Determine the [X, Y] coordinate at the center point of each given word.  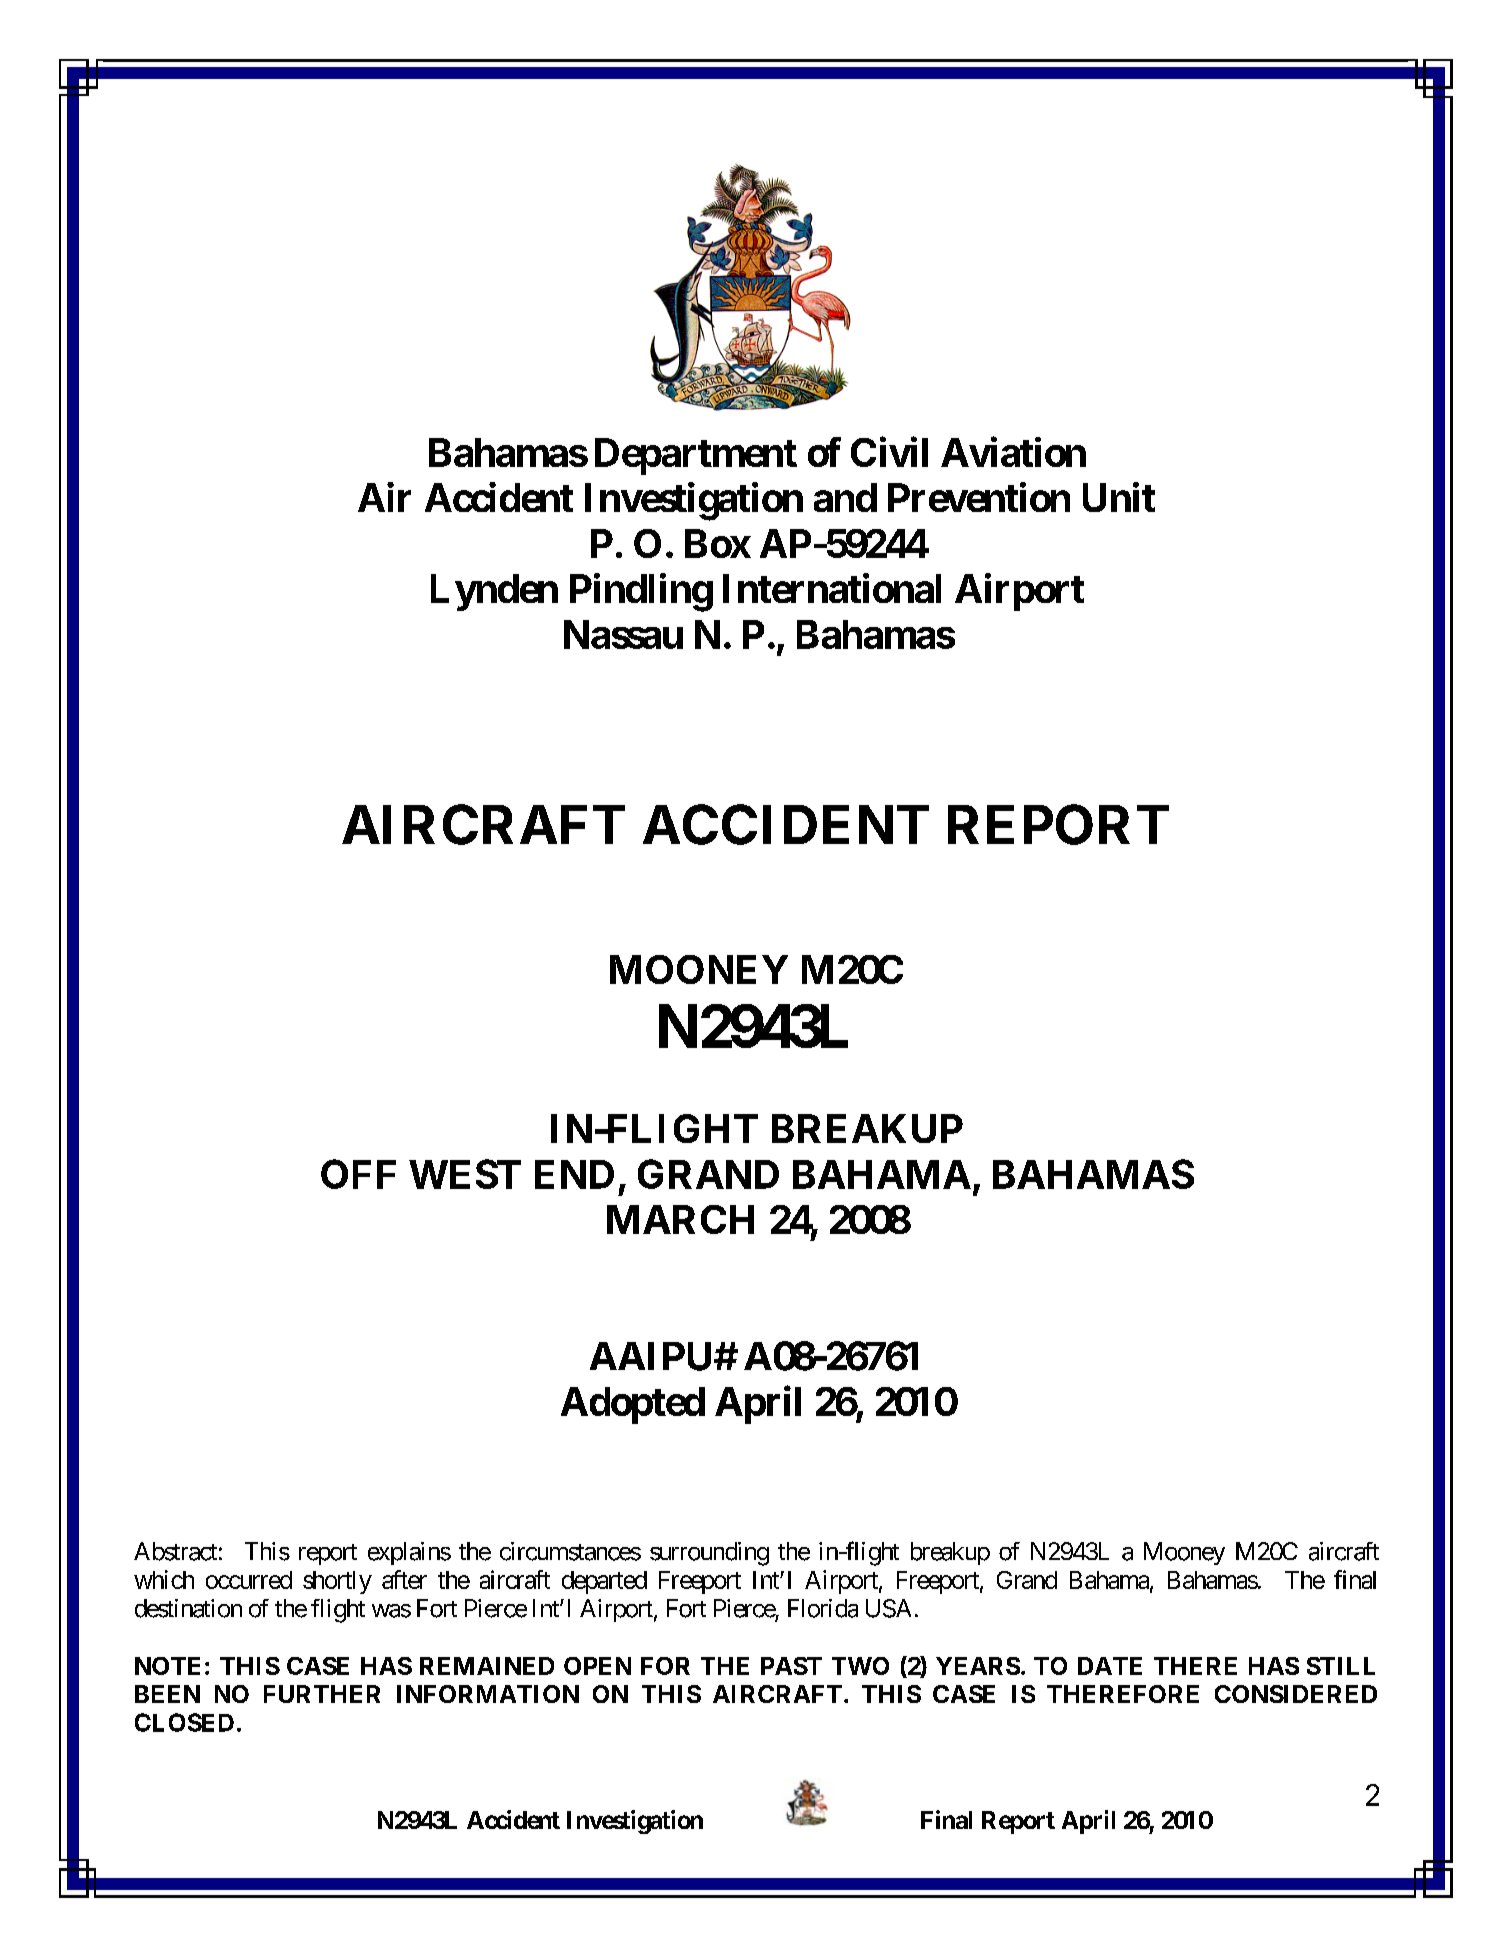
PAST [791, 1666]
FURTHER [322, 1694]
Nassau [623, 634]
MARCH [680, 1219]
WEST [465, 1174]
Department [696, 456]
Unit [1119, 497]
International [832, 588]
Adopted [633, 1405]
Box [718, 543]
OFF [358, 1174]
